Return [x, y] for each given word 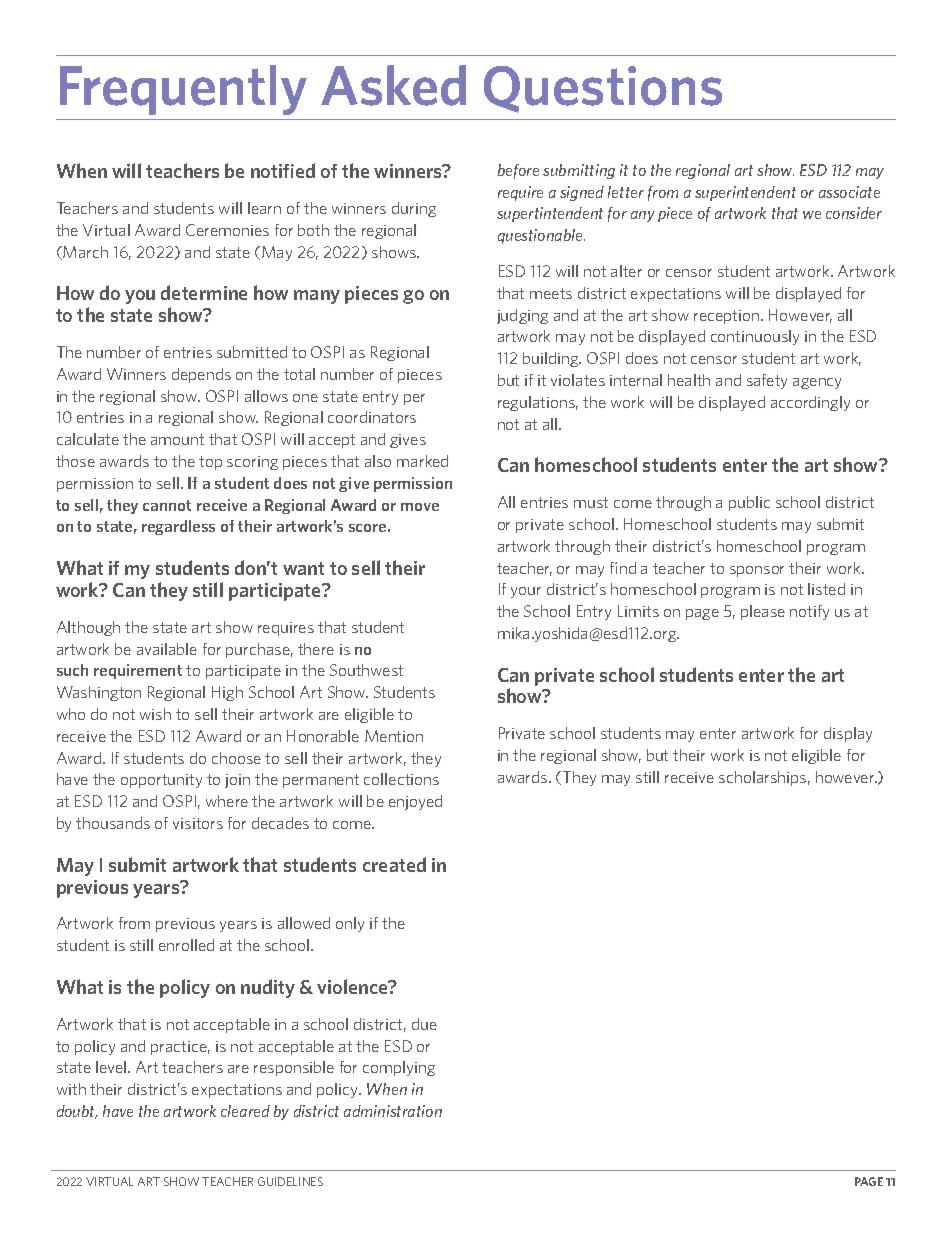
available [167, 649]
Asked [393, 85]
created [394, 864]
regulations [538, 403]
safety [767, 381]
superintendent [745, 193]
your [526, 592]
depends [201, 375]
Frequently [183, 90]
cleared [245, 1111]
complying [399, 1068]
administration [393, 1111]
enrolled [186, 945]
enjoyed [415, 802]
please [763, 612]
